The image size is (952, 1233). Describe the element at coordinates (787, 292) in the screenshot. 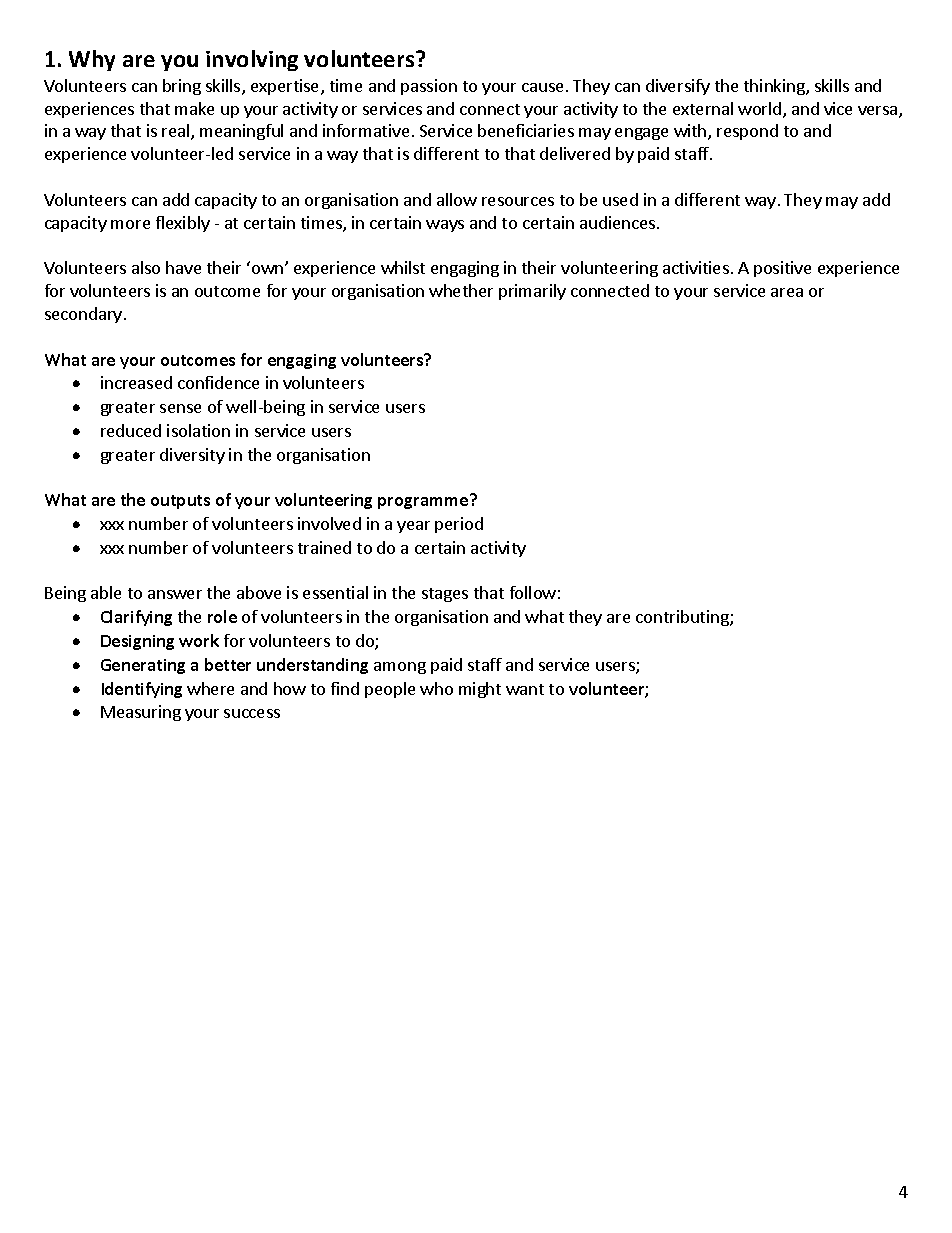

I see `area` at that location.
